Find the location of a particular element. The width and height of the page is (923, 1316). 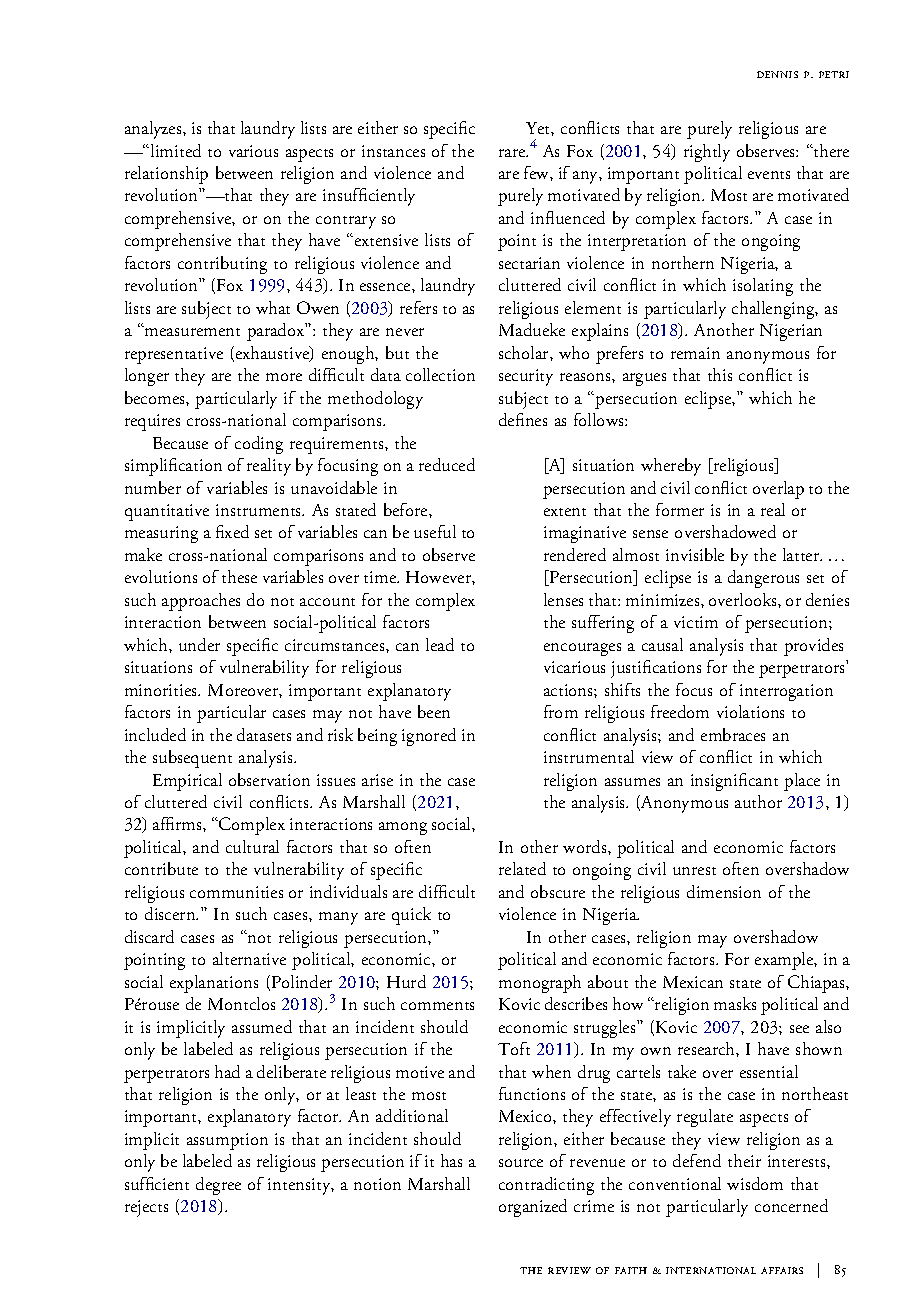

under is located at coordinates (199, 644).
